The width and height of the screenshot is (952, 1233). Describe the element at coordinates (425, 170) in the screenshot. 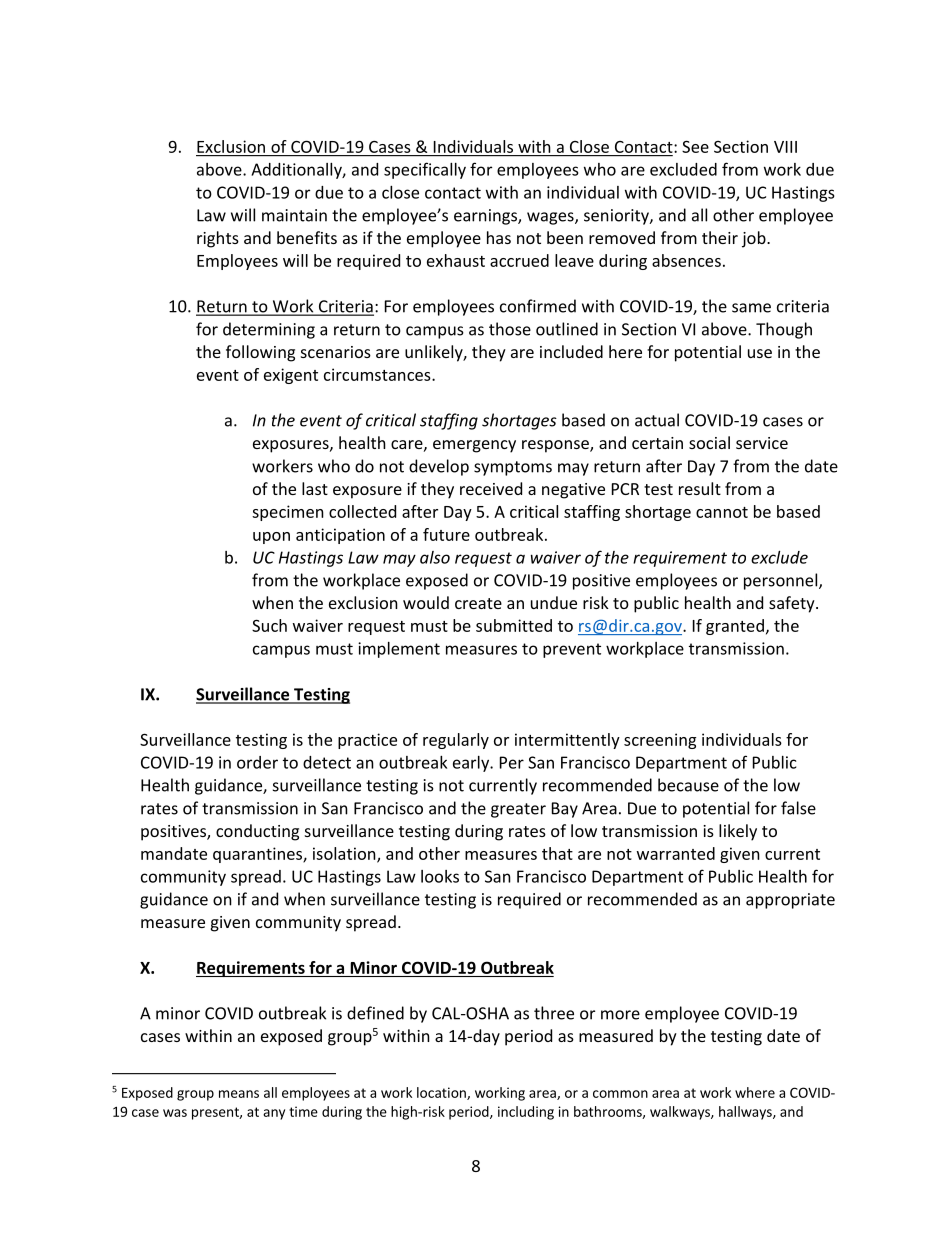

I see `specifically` at that location.
